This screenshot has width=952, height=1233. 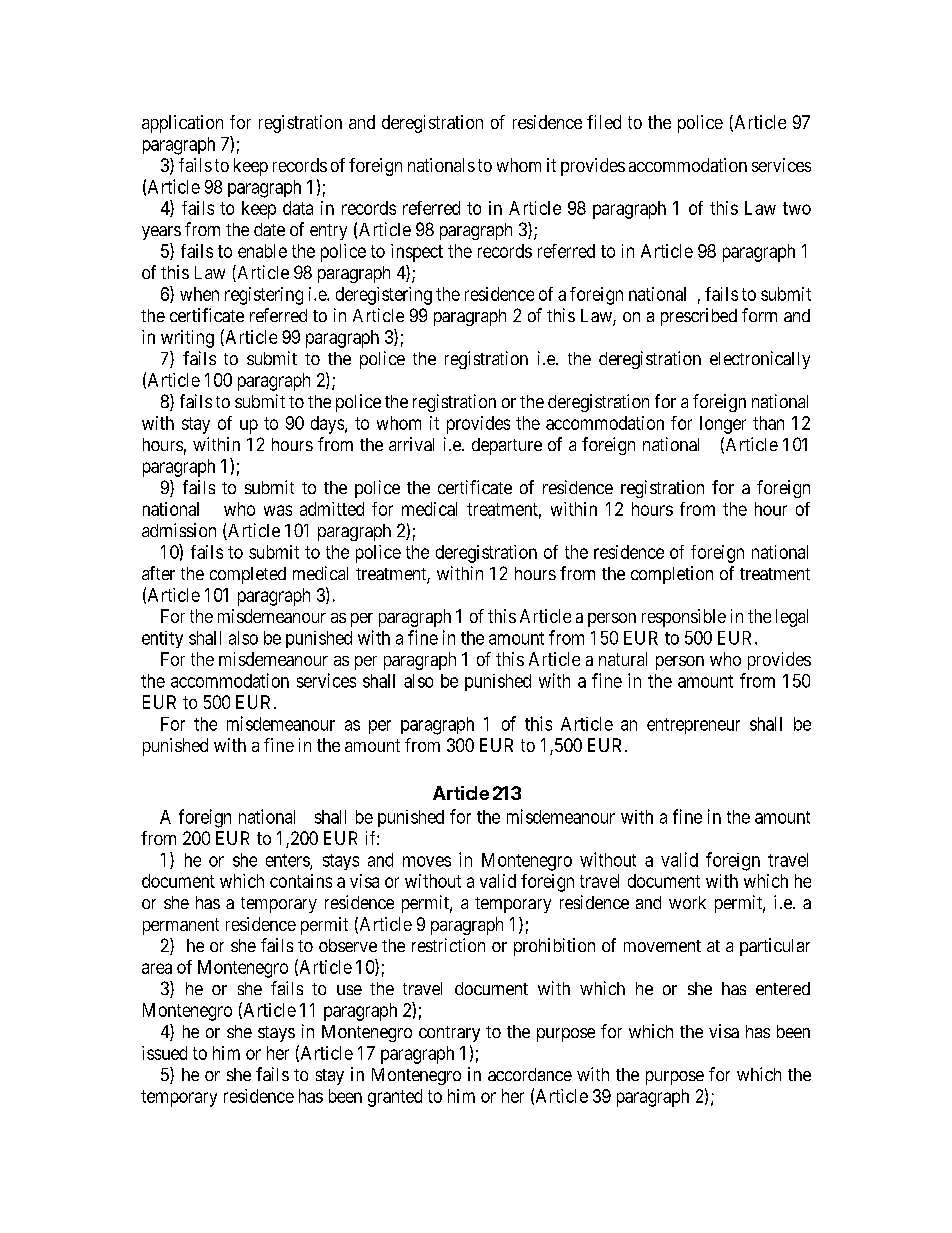 I want to click on entered, so click(x=783, y=988).
